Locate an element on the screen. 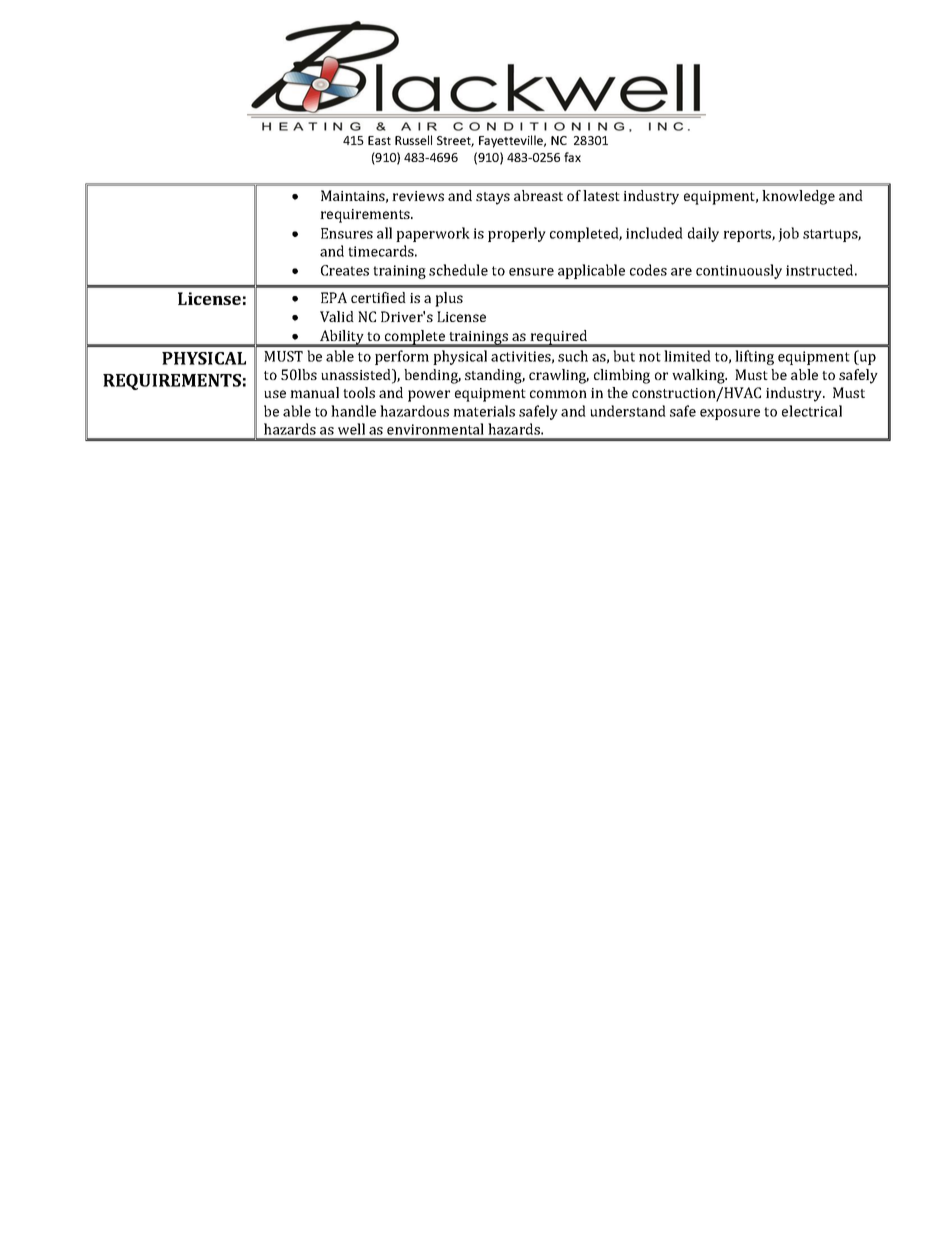  limited is located at coordinates (687, 356).
